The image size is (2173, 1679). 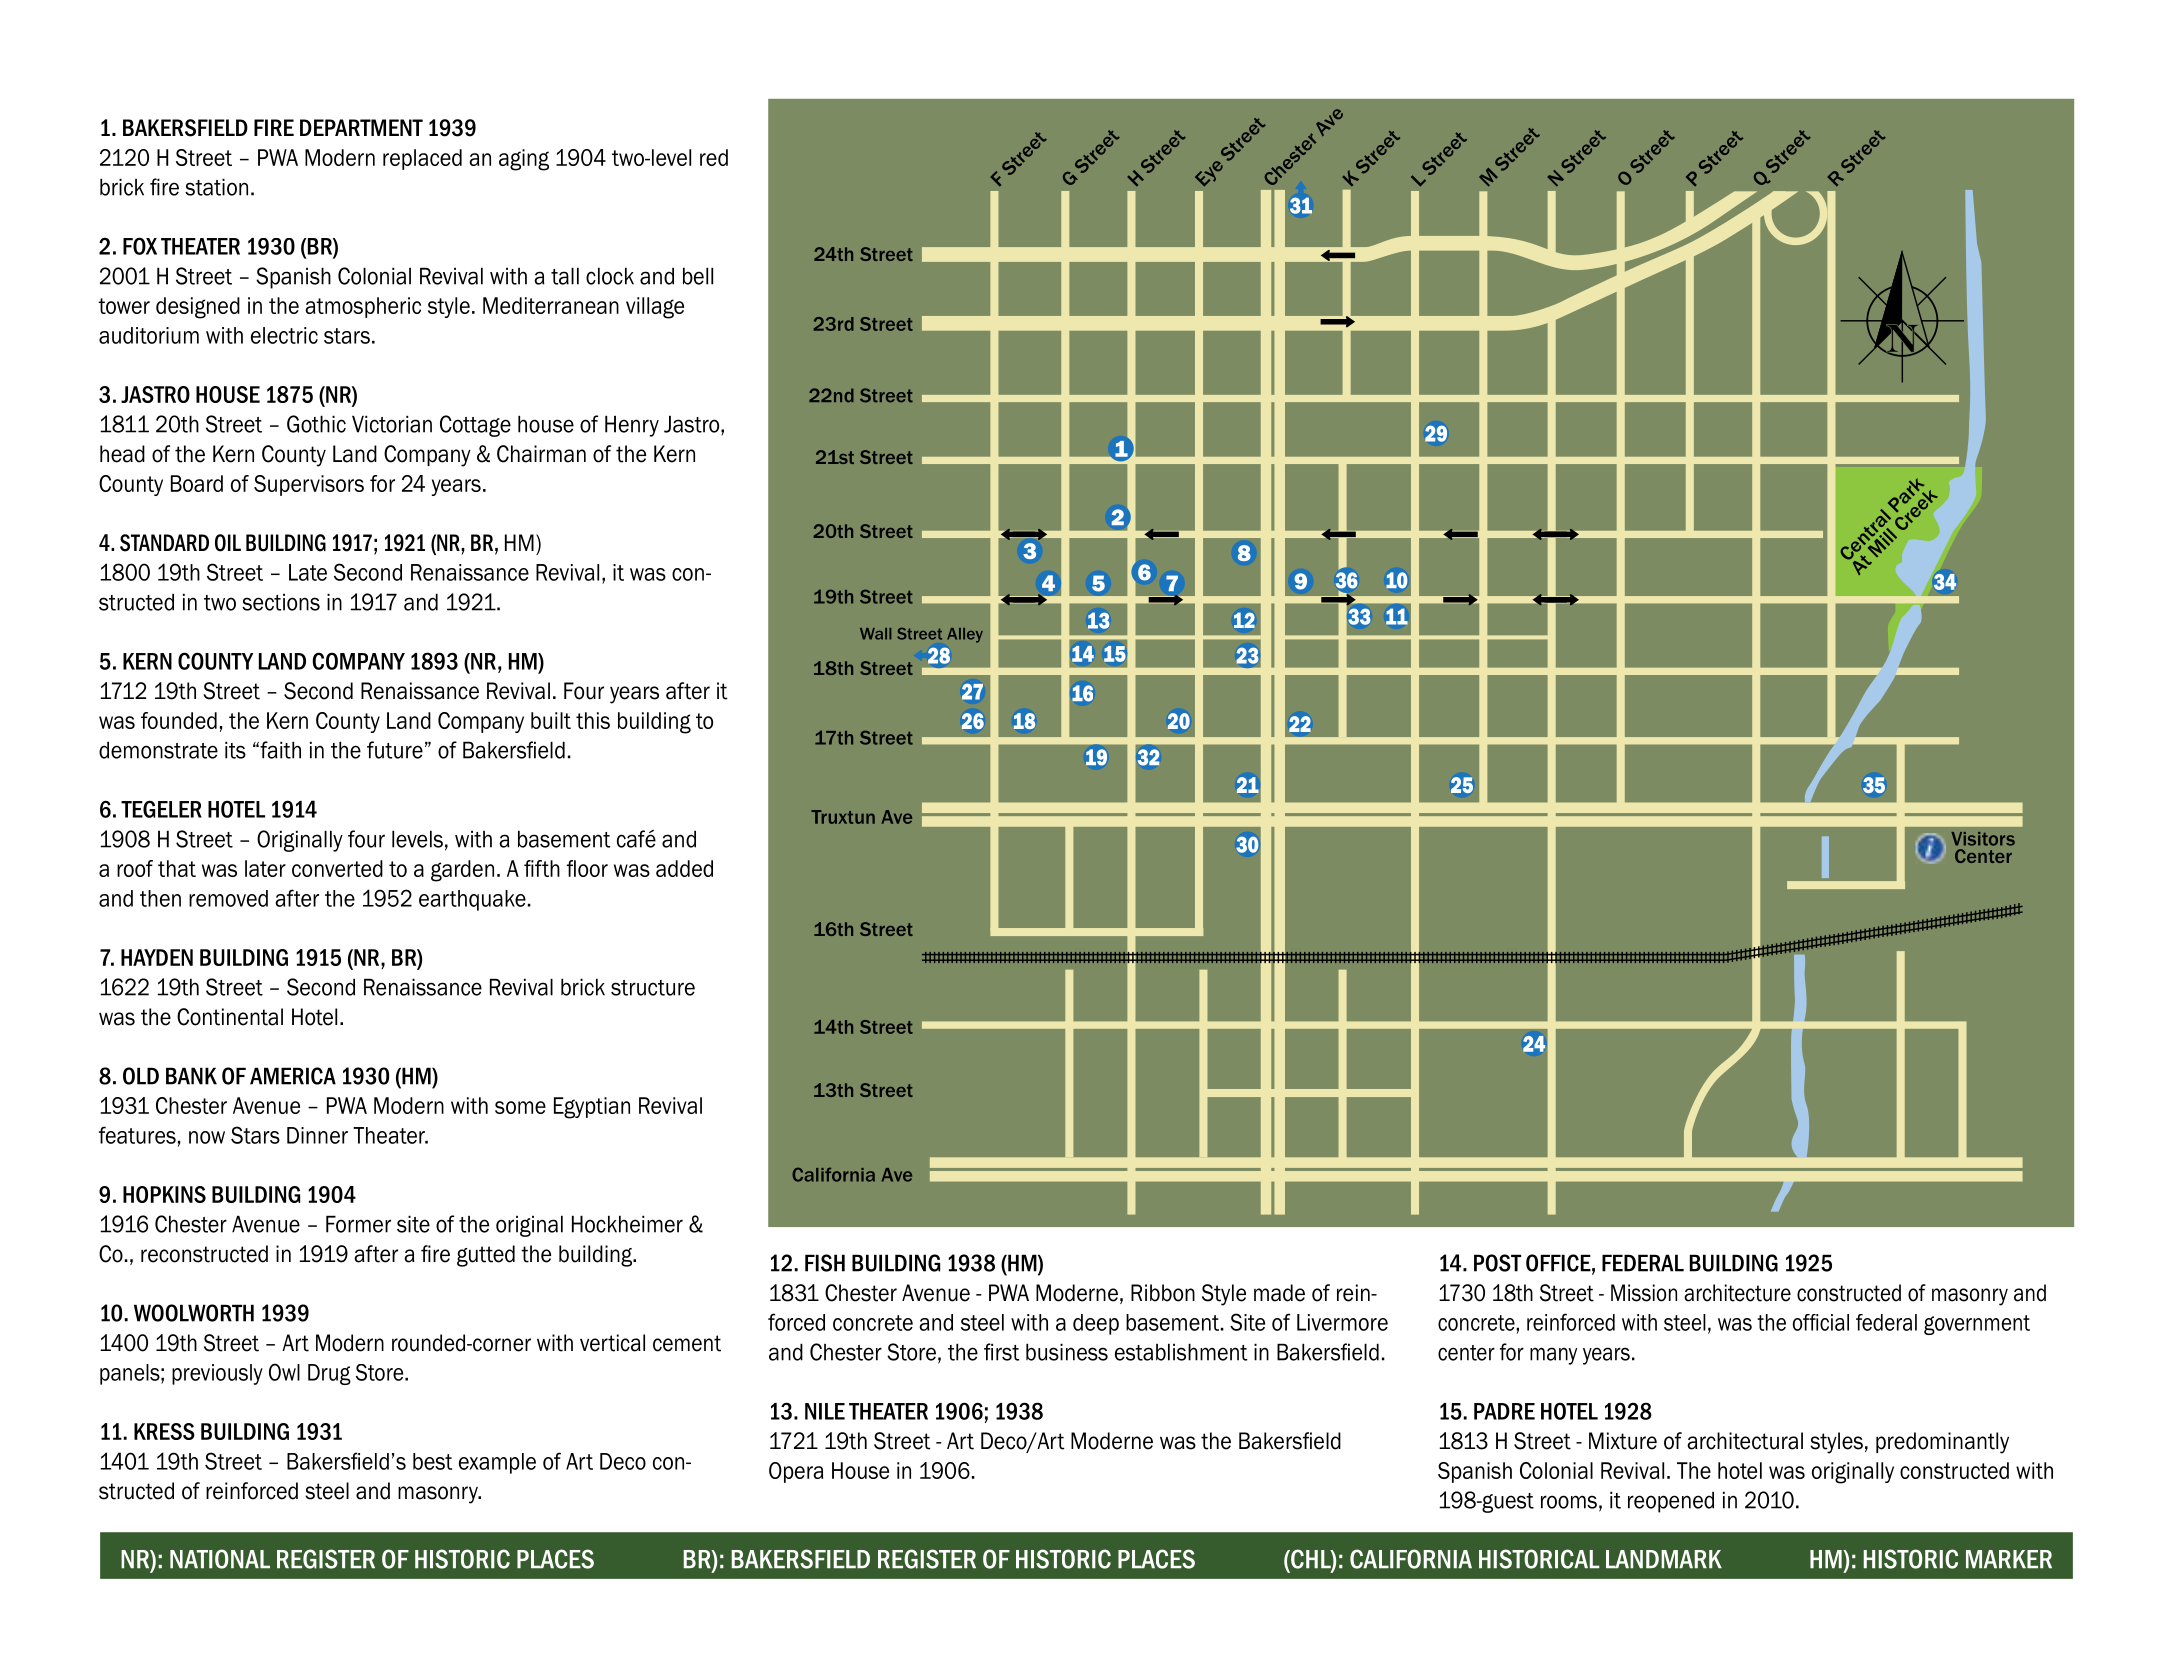 I want to click on added, so click(x=684, y=868).
